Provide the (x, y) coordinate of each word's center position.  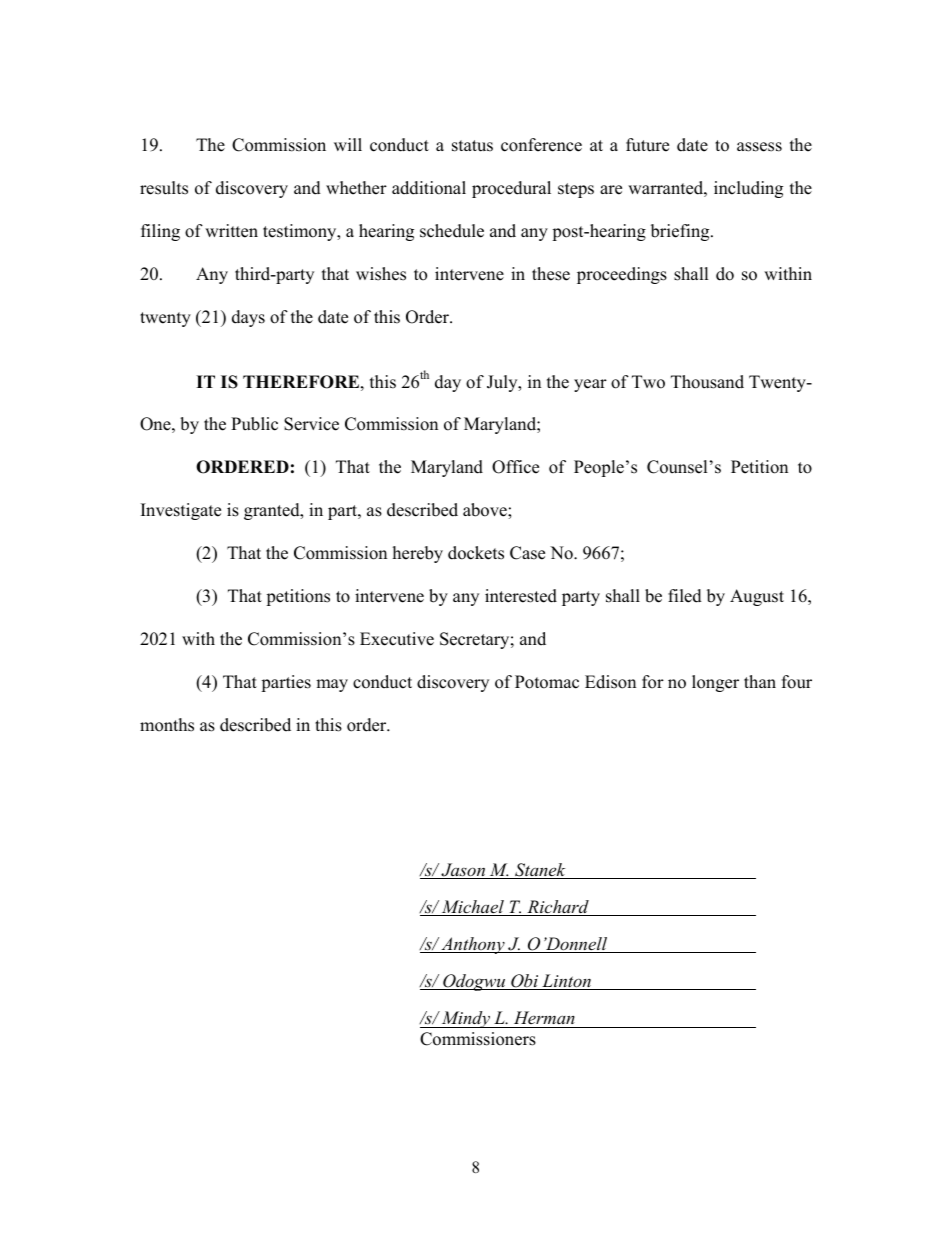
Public (254, 424)
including (748, 189)
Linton (566, 982)
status (472, 146)
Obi (525, 982)
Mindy (466, 1019)
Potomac (547, 682)
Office (515, 467)
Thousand (707, 382)
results (164, 188)
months (167, 725)
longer (715, 683)
